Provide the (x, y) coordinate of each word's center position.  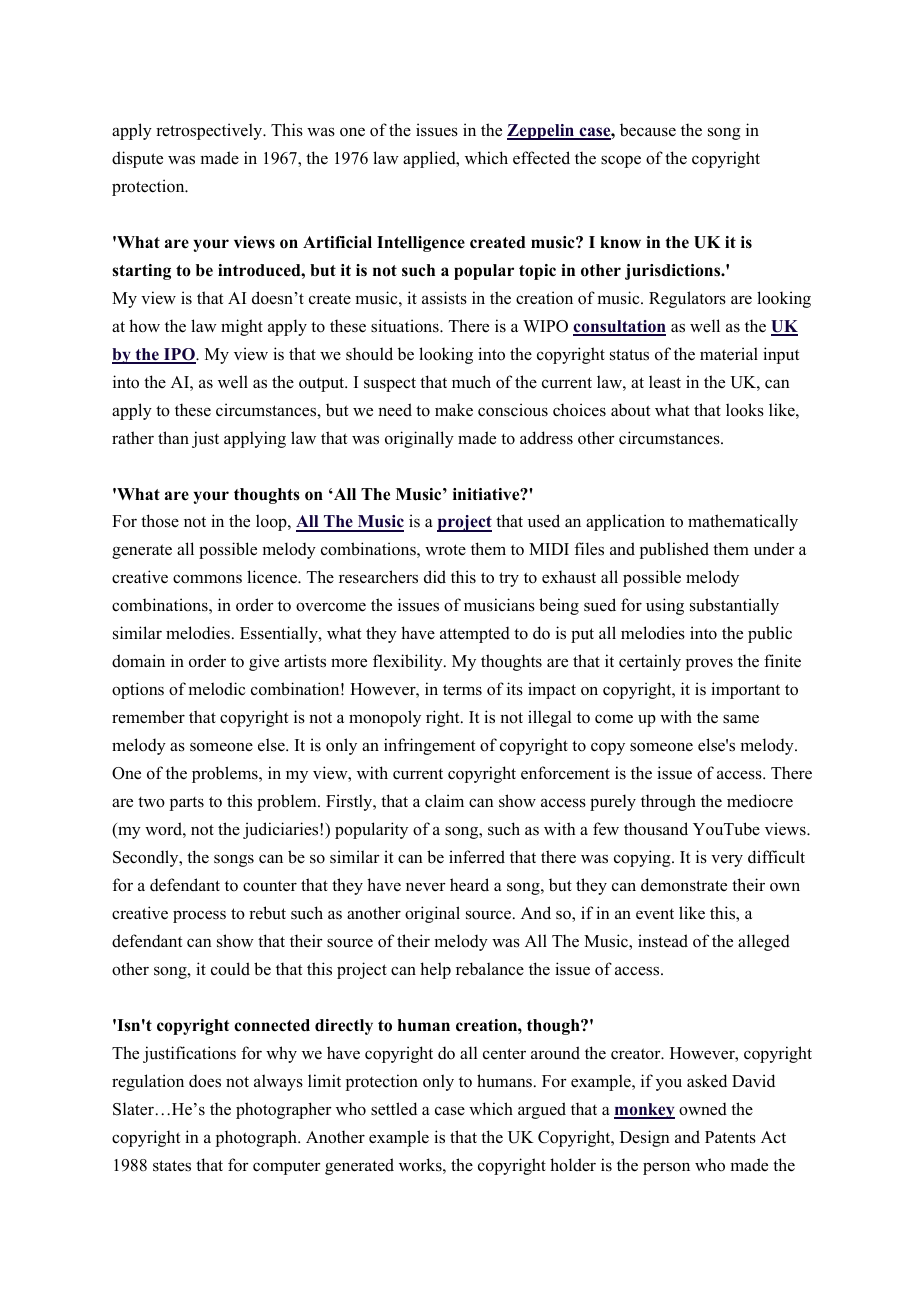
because (648, 130)
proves (709, 664)
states (172, 1166)
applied (430, 159)
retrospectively (210, 131)
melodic (216, 689)
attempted (475, 634)
